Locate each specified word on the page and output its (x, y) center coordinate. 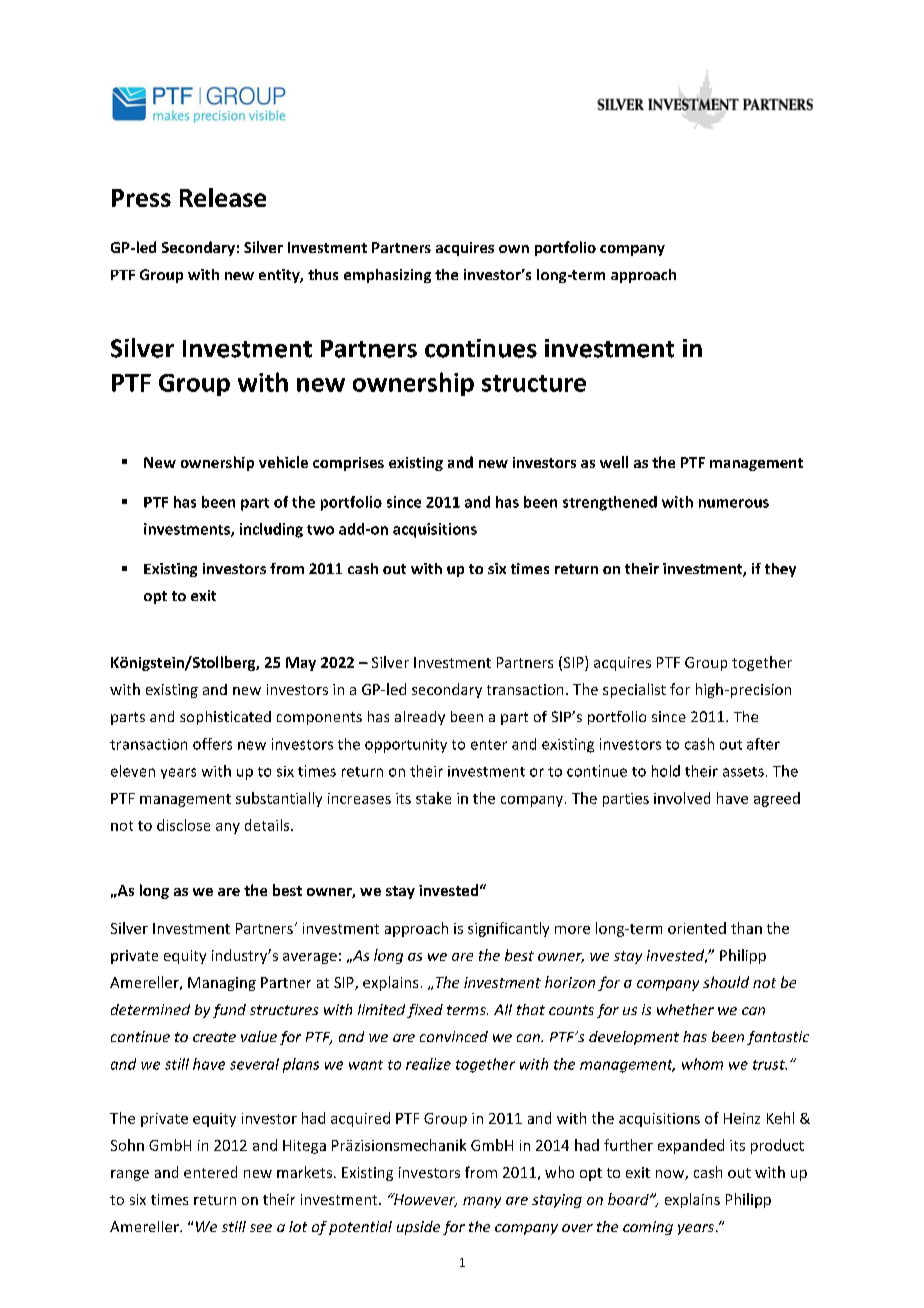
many (482, 1202)
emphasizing (387, 276)
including (271, 530)
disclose (183, 825)
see (261, 1228)
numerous (734, 503)
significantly (508, 929)
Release (223, 197)
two (320, 530)
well (614, 462)
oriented (697, 928)
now (671, 1175)
